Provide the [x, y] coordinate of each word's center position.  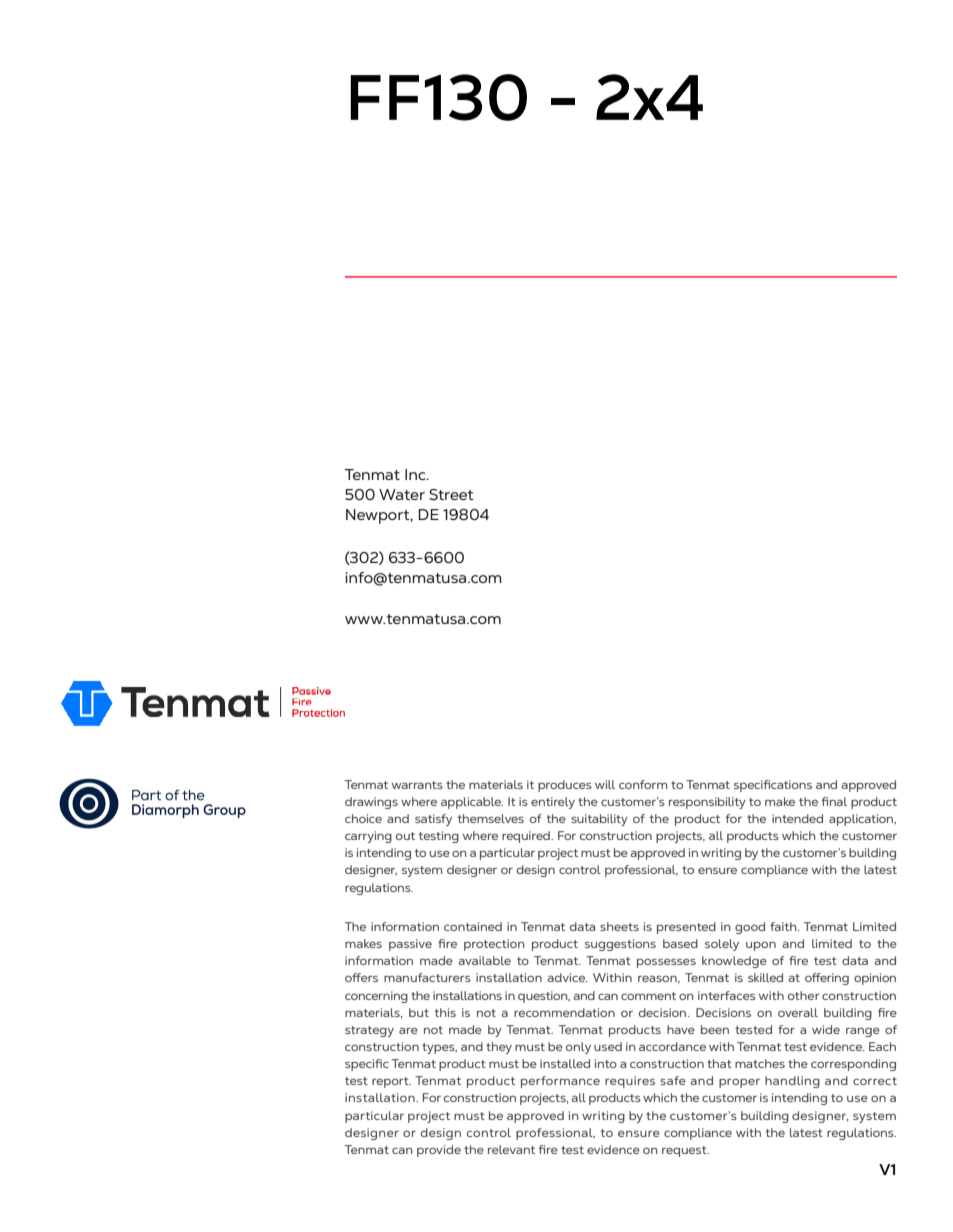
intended [797, 818]
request [685, 1151]
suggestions [620, 945]
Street [451, 495]
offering [827, 979]
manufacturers [427, 977]
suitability [599, 820]
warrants [417, 785]
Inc [416, 474]
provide [439, 1151]
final [834, 801]
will [605, 784]
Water [402, 494]
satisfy [433, 820]
